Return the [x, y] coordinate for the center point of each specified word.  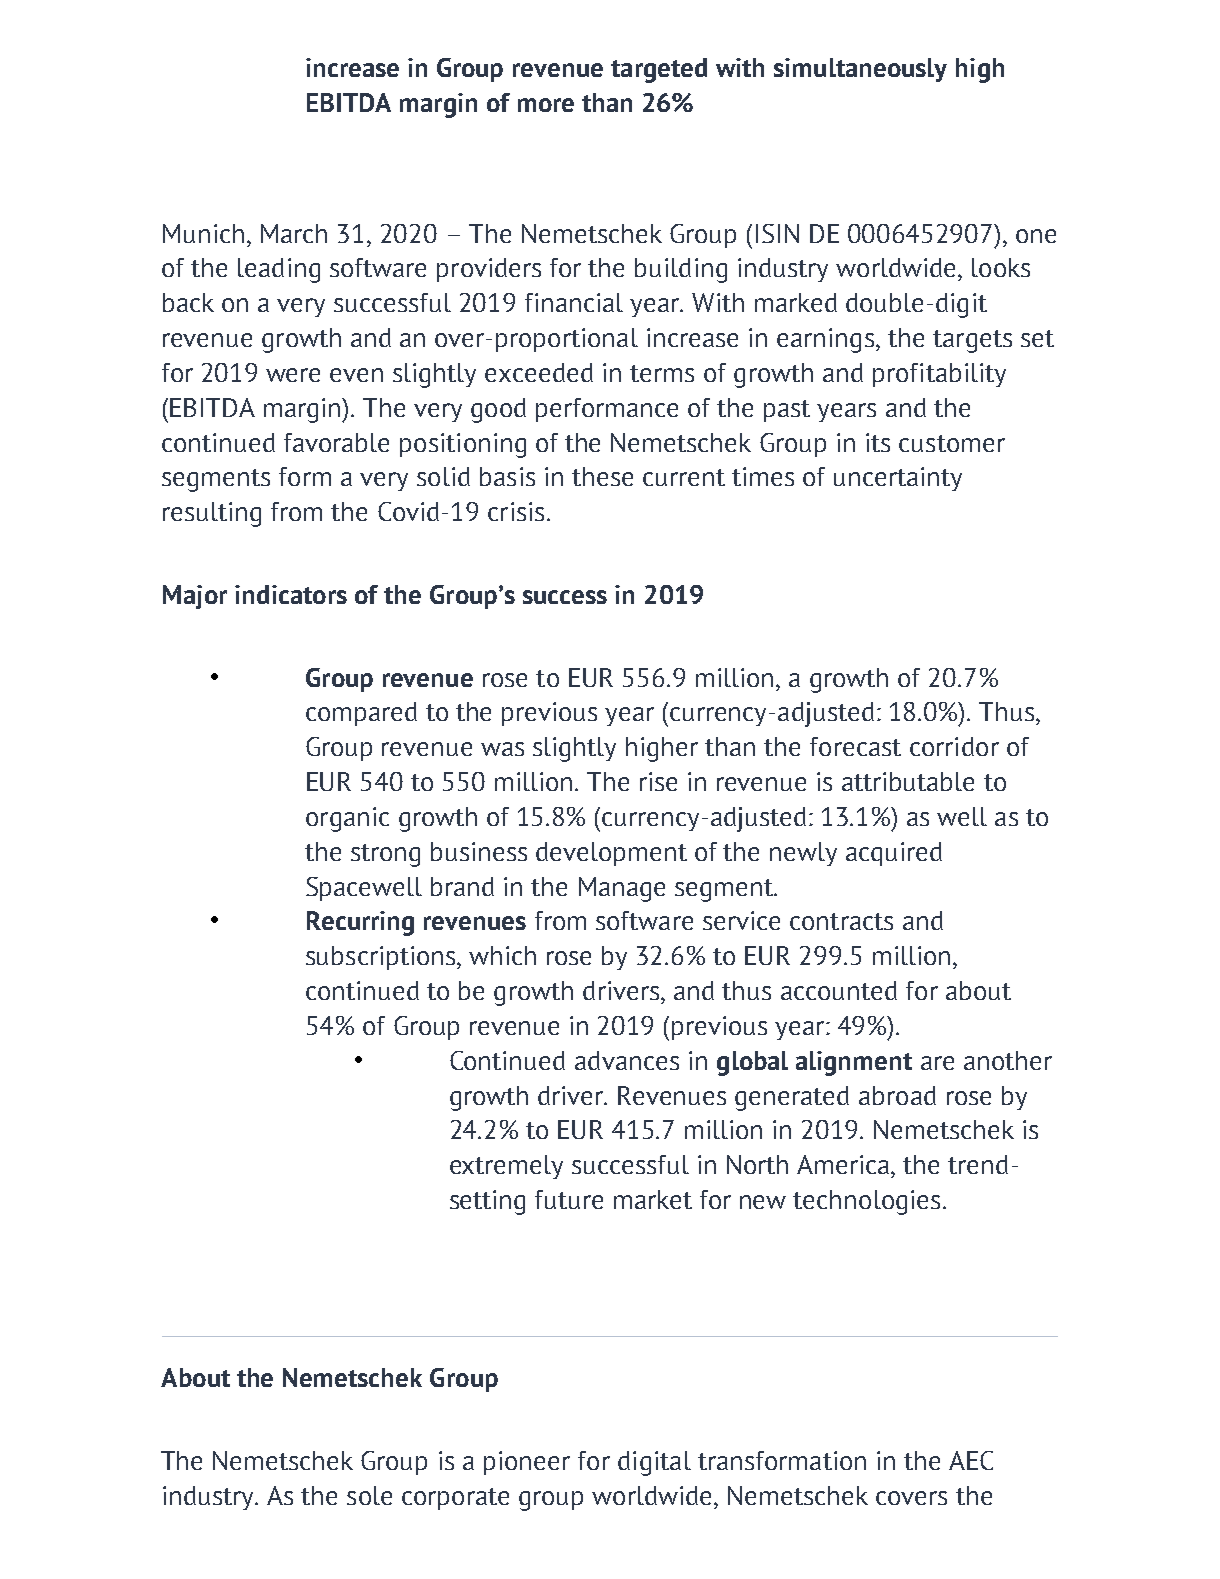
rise [658, 781]
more [546, 105]
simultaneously [860, 70]
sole [369, 1495]
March [294, 233]
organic [347, 819]
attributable [908, 781]
